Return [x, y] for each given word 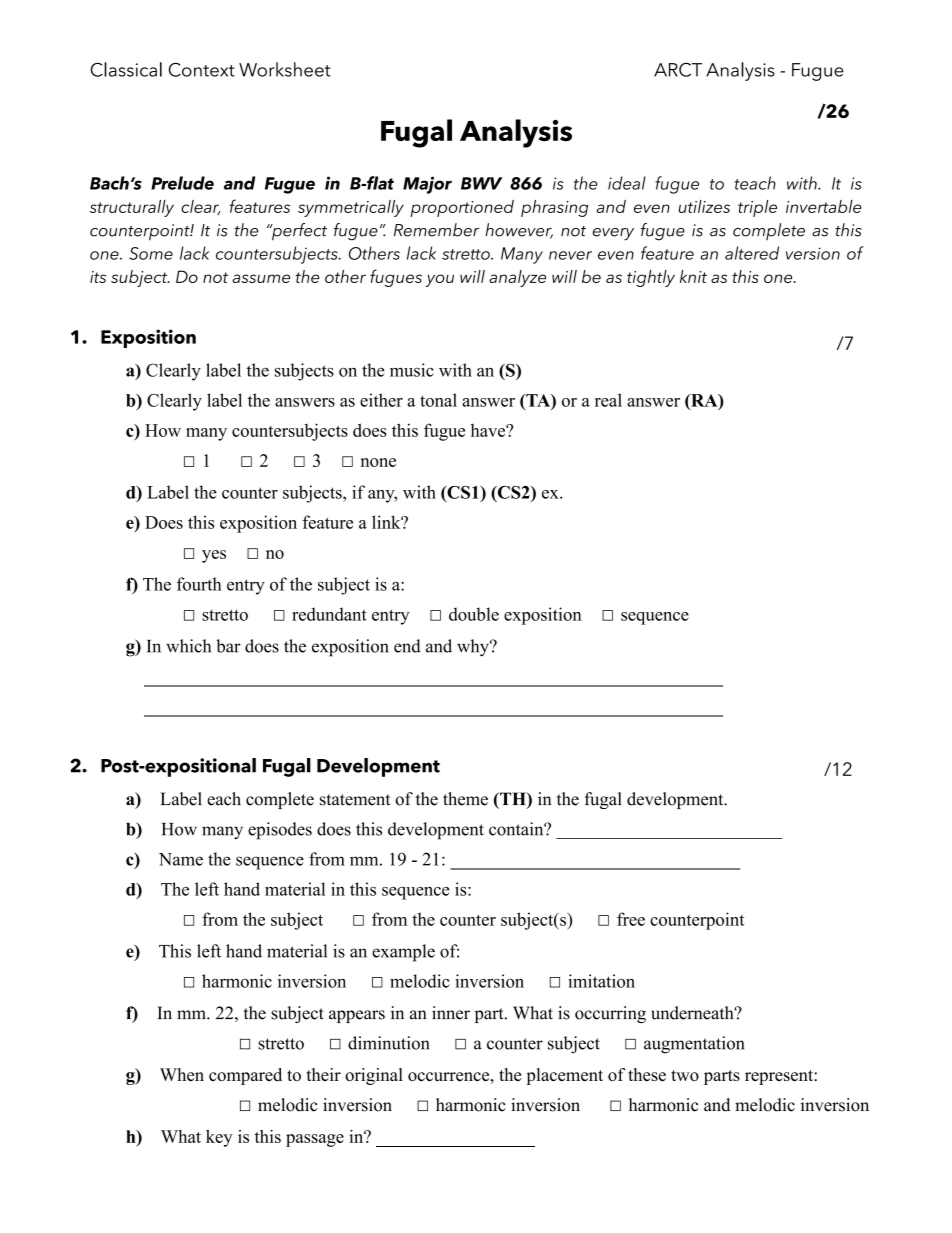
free [631, 919]
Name [181, 859]
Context [202, 69]
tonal [438, 400]
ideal [627, 183]
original [374, 1076]
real [608, 400]
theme [465, 799]
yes [214, 556]
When [182, 1074]
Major [427, 185]
